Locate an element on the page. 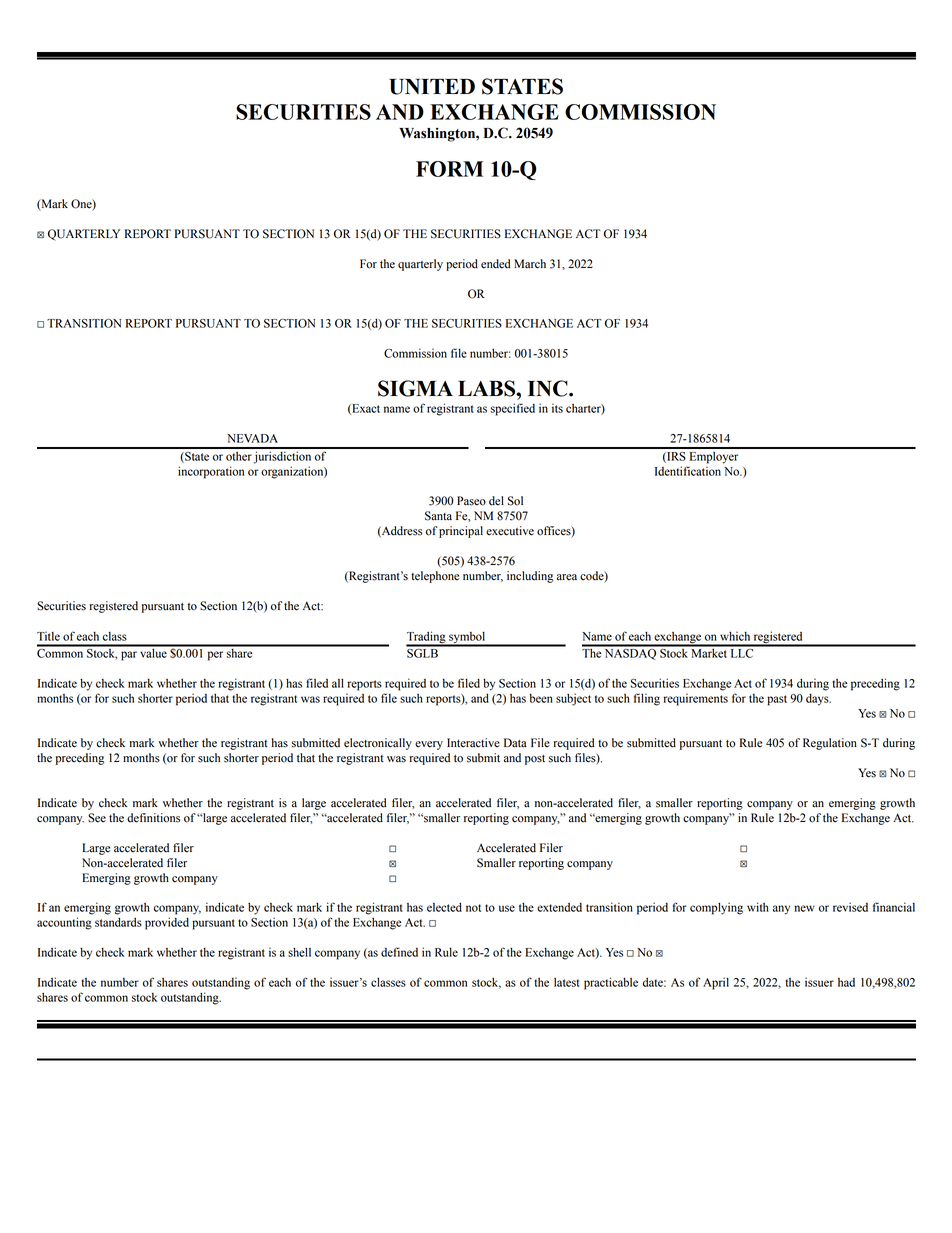  Identification is located at coordinates (688, 471).
